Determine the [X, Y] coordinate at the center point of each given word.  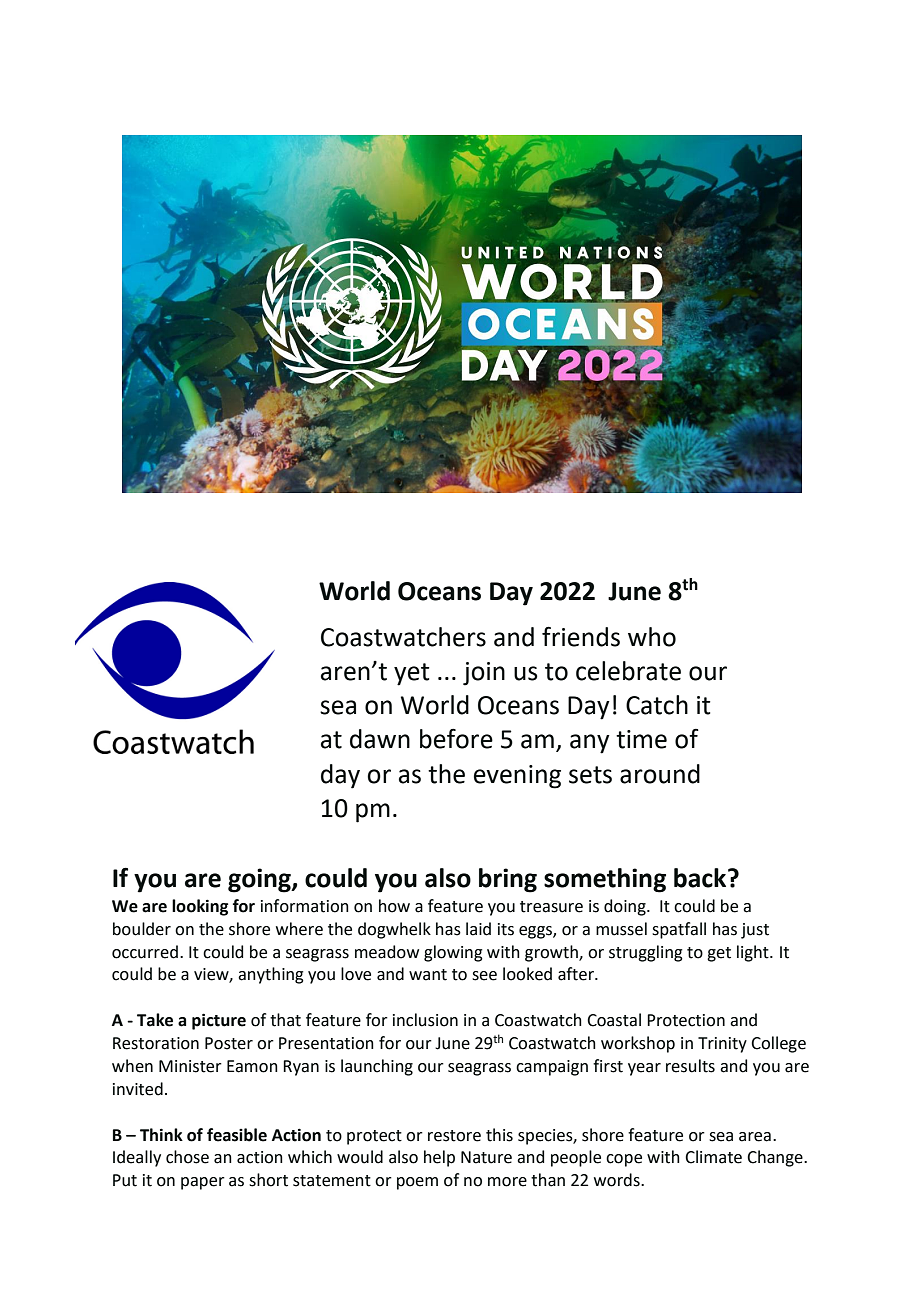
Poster [229, 1043]
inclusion [425, 1020]
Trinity [722, 1045]
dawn [380, 739]
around [660, 774]
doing [626, 907]
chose [187, 1157]
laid [478, 929]
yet [412, 674]
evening [517, 777]
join [484, 674]
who [652, 637]
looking [200, 907]
